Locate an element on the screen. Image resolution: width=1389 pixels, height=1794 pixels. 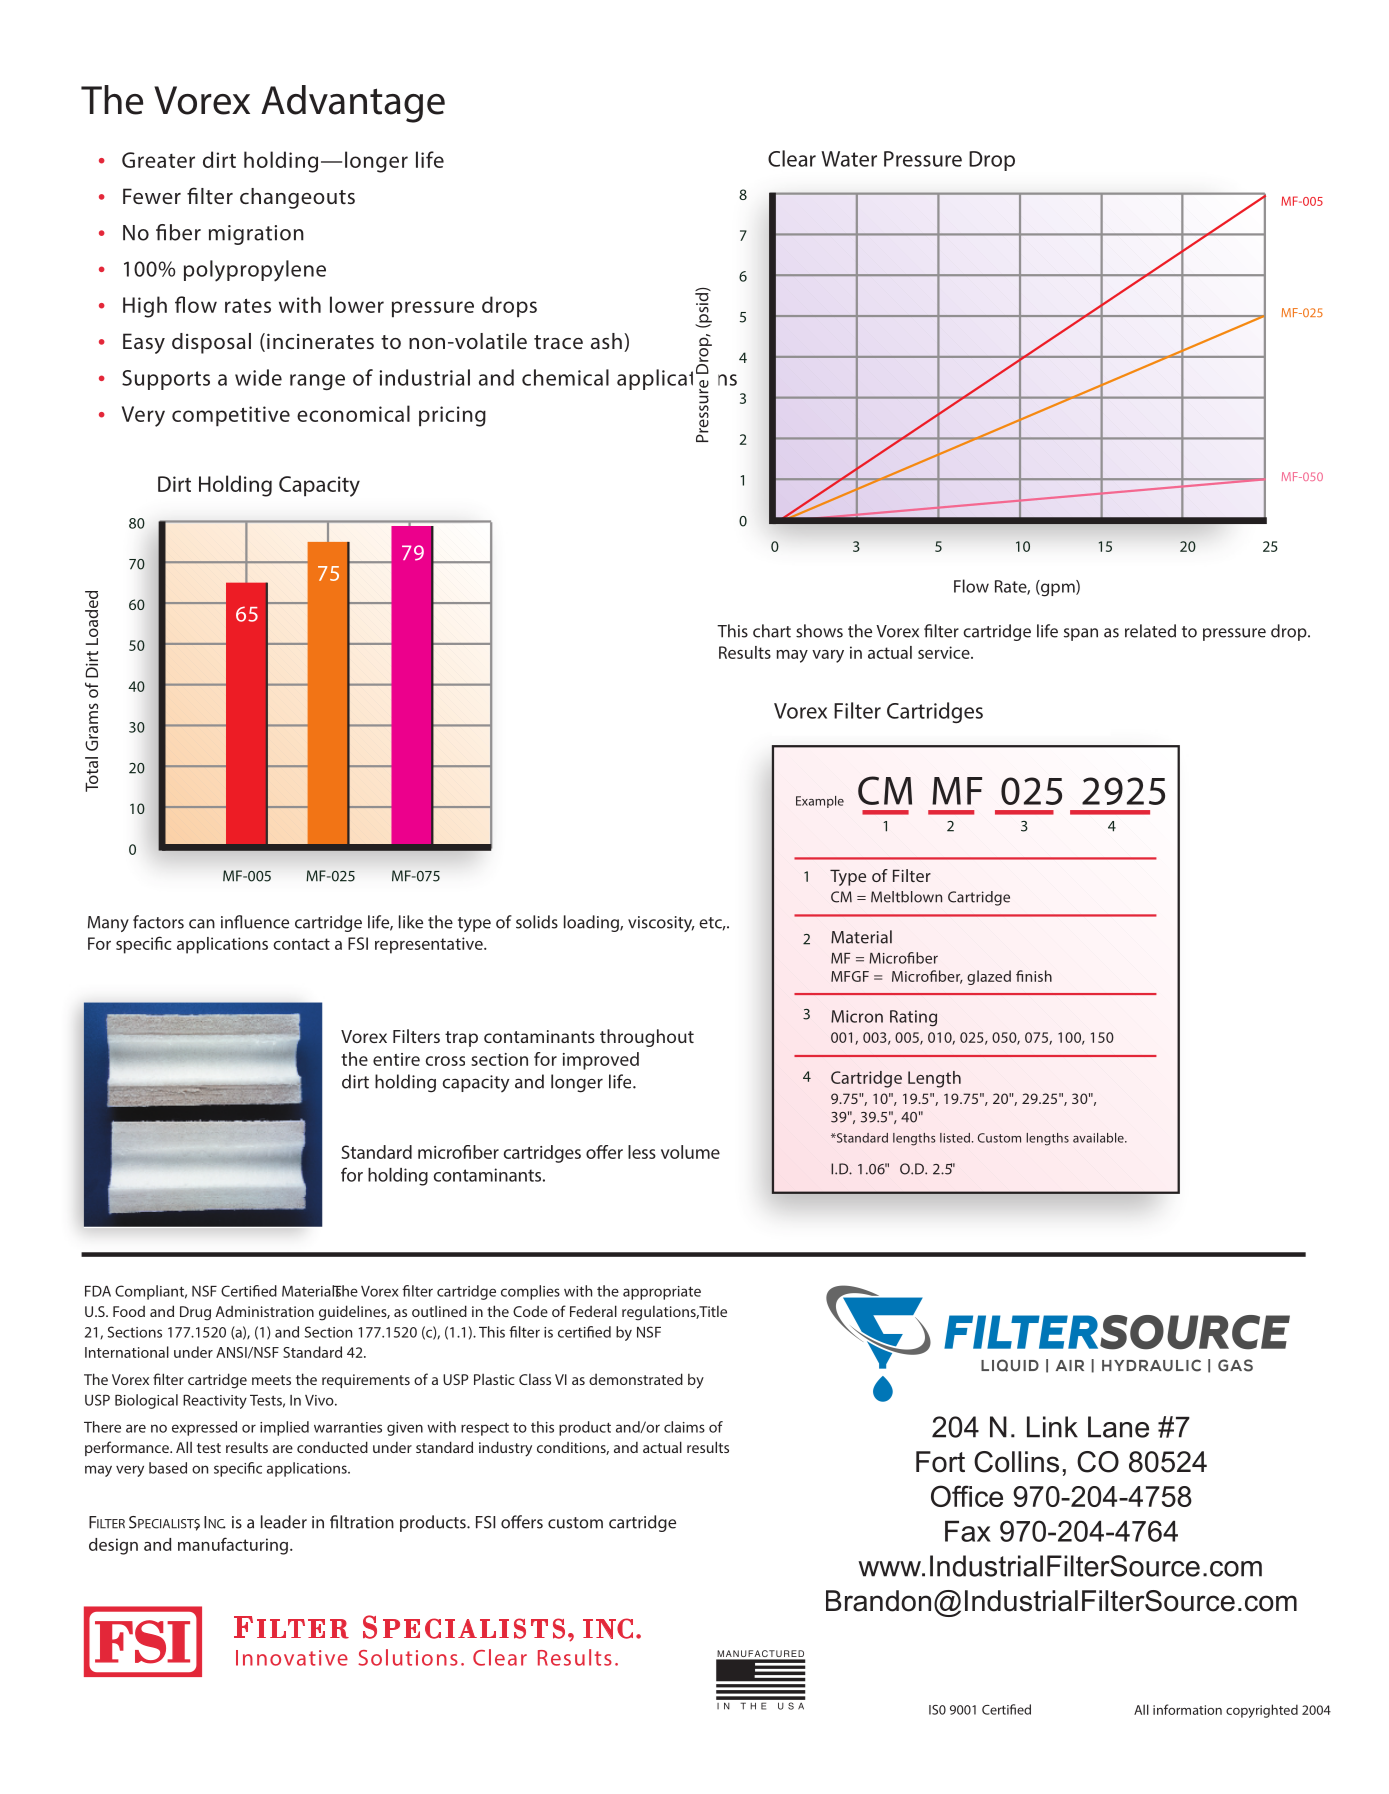
Greater is located at coordinates (158, 160).
